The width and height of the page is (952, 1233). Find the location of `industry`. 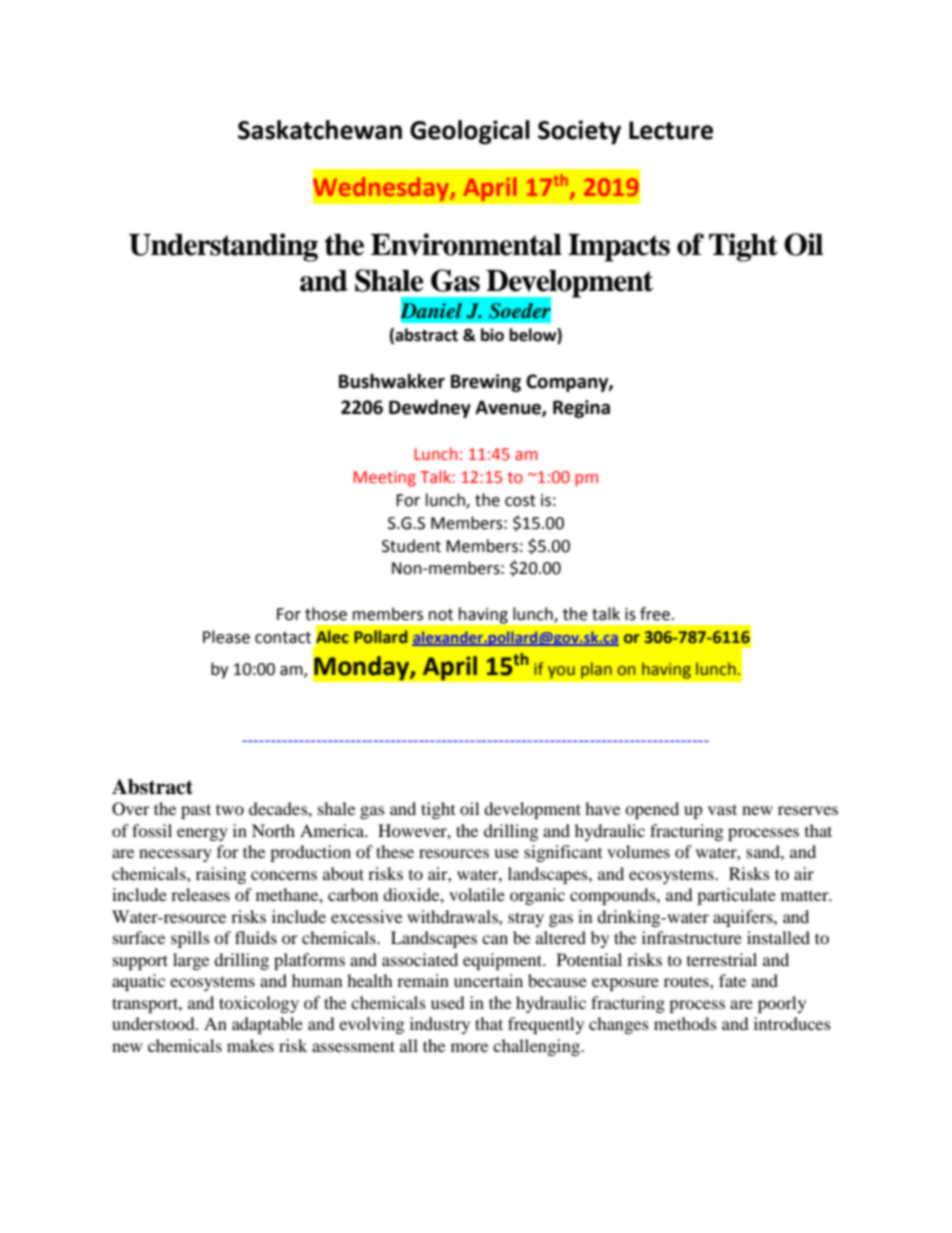

industry is located at coordinates (440, 1025).
